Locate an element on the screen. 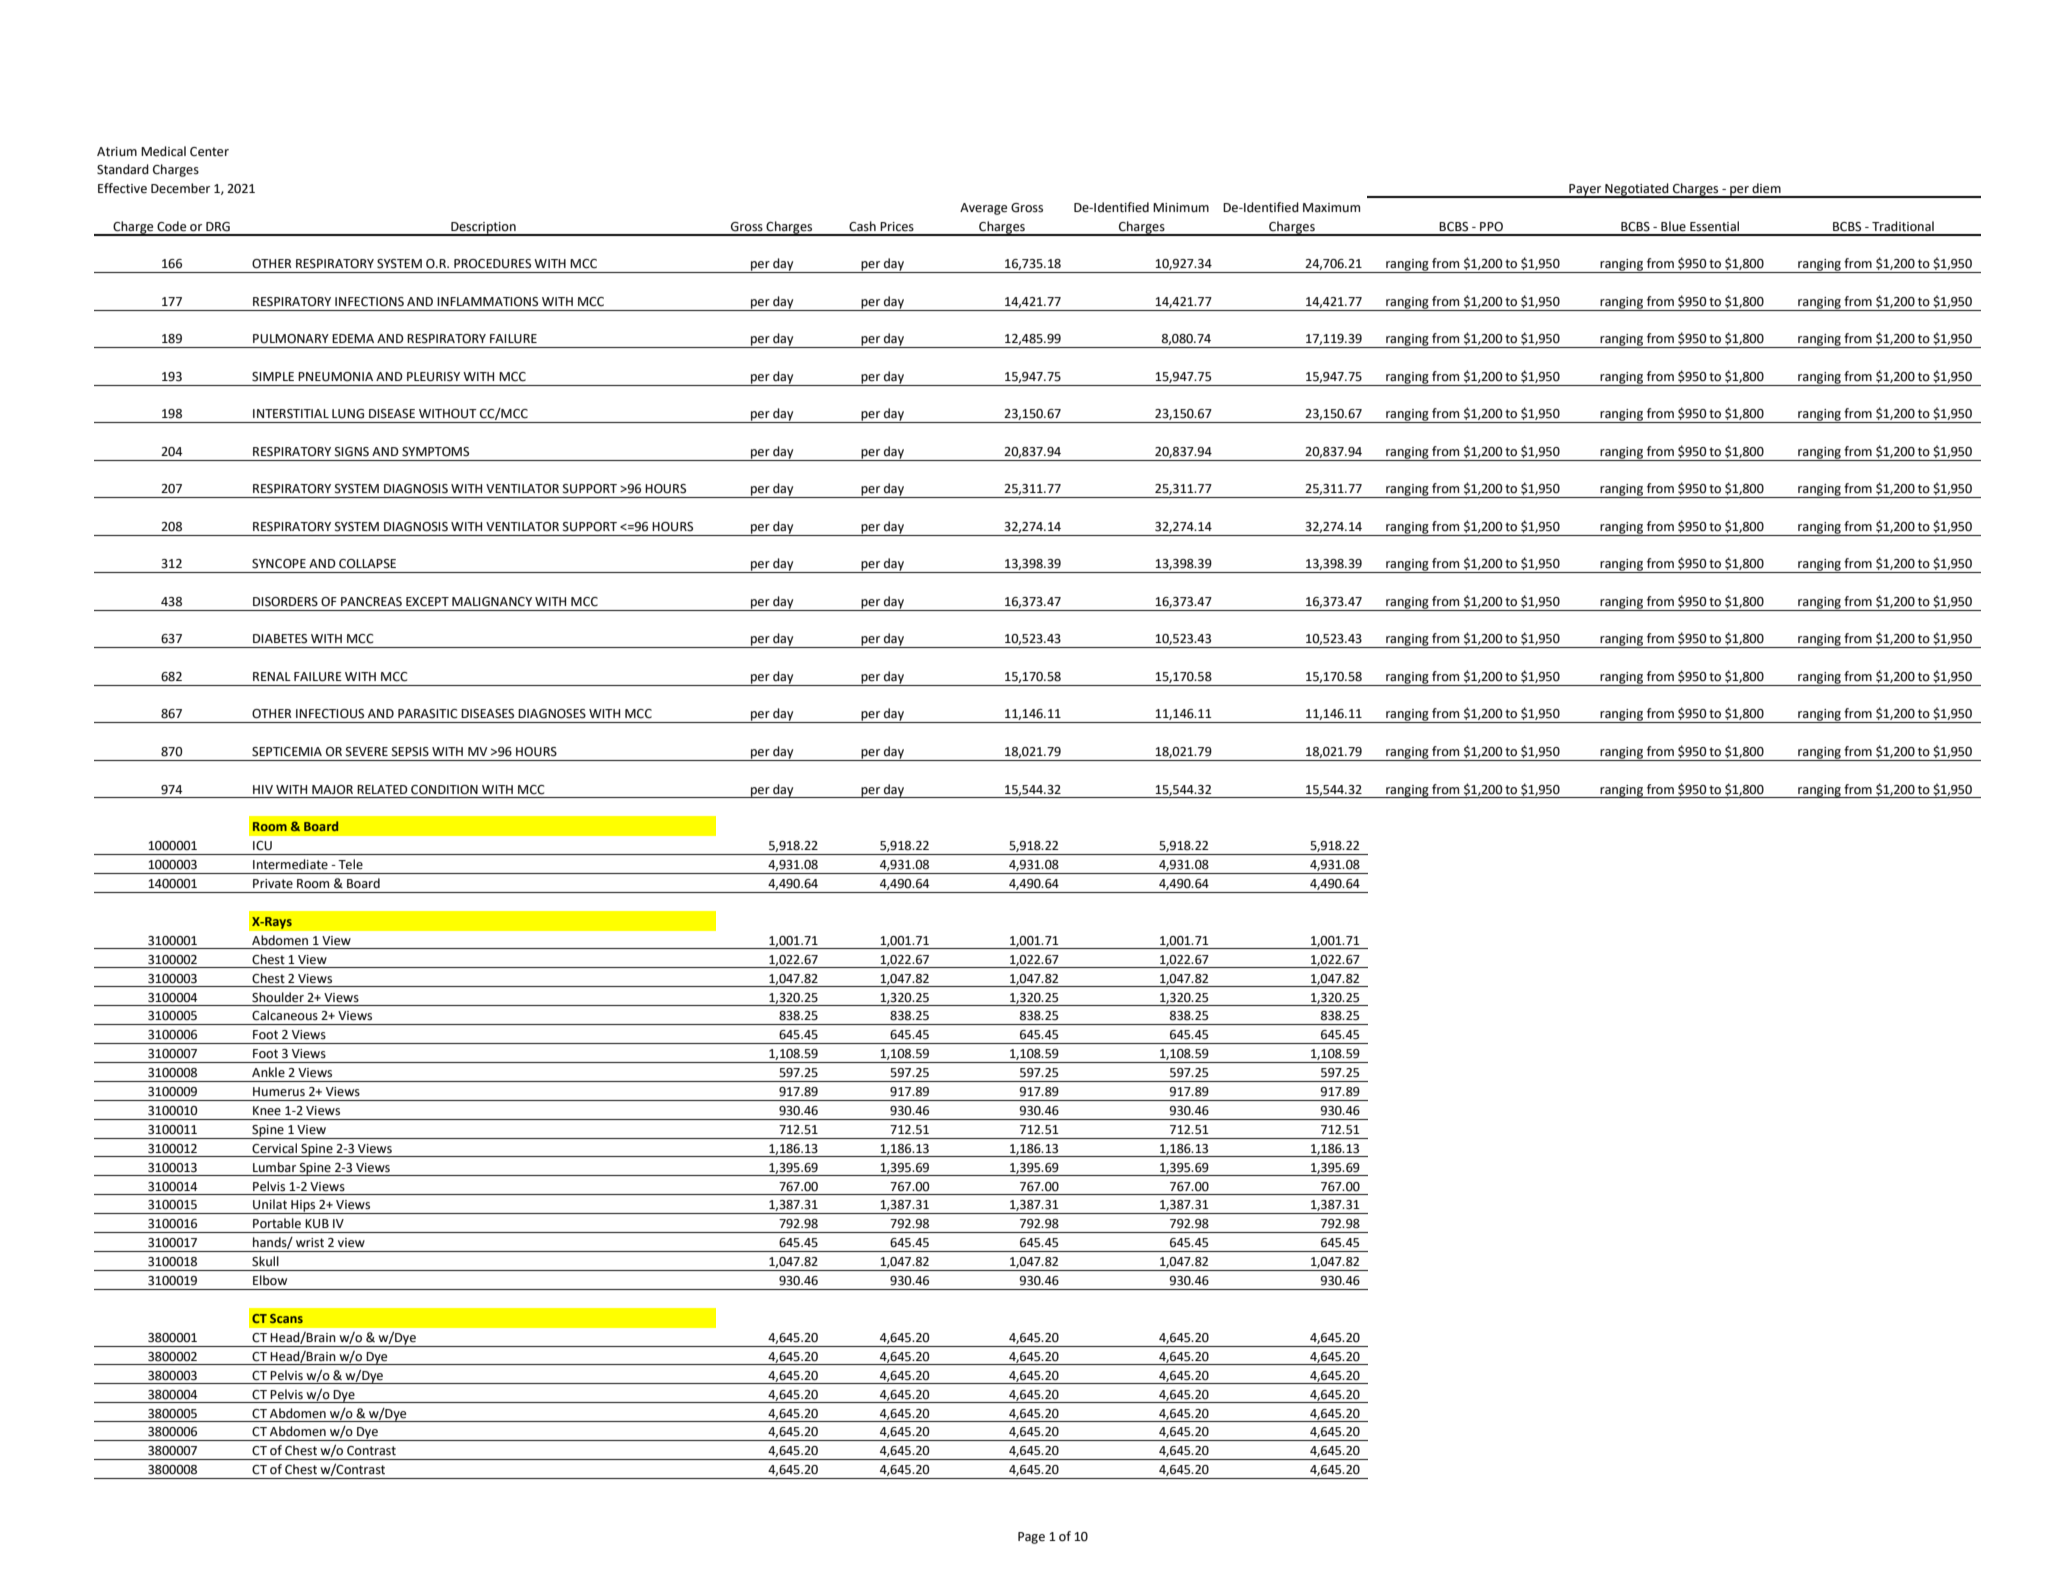  Average is located at coordinates (983, 209).
